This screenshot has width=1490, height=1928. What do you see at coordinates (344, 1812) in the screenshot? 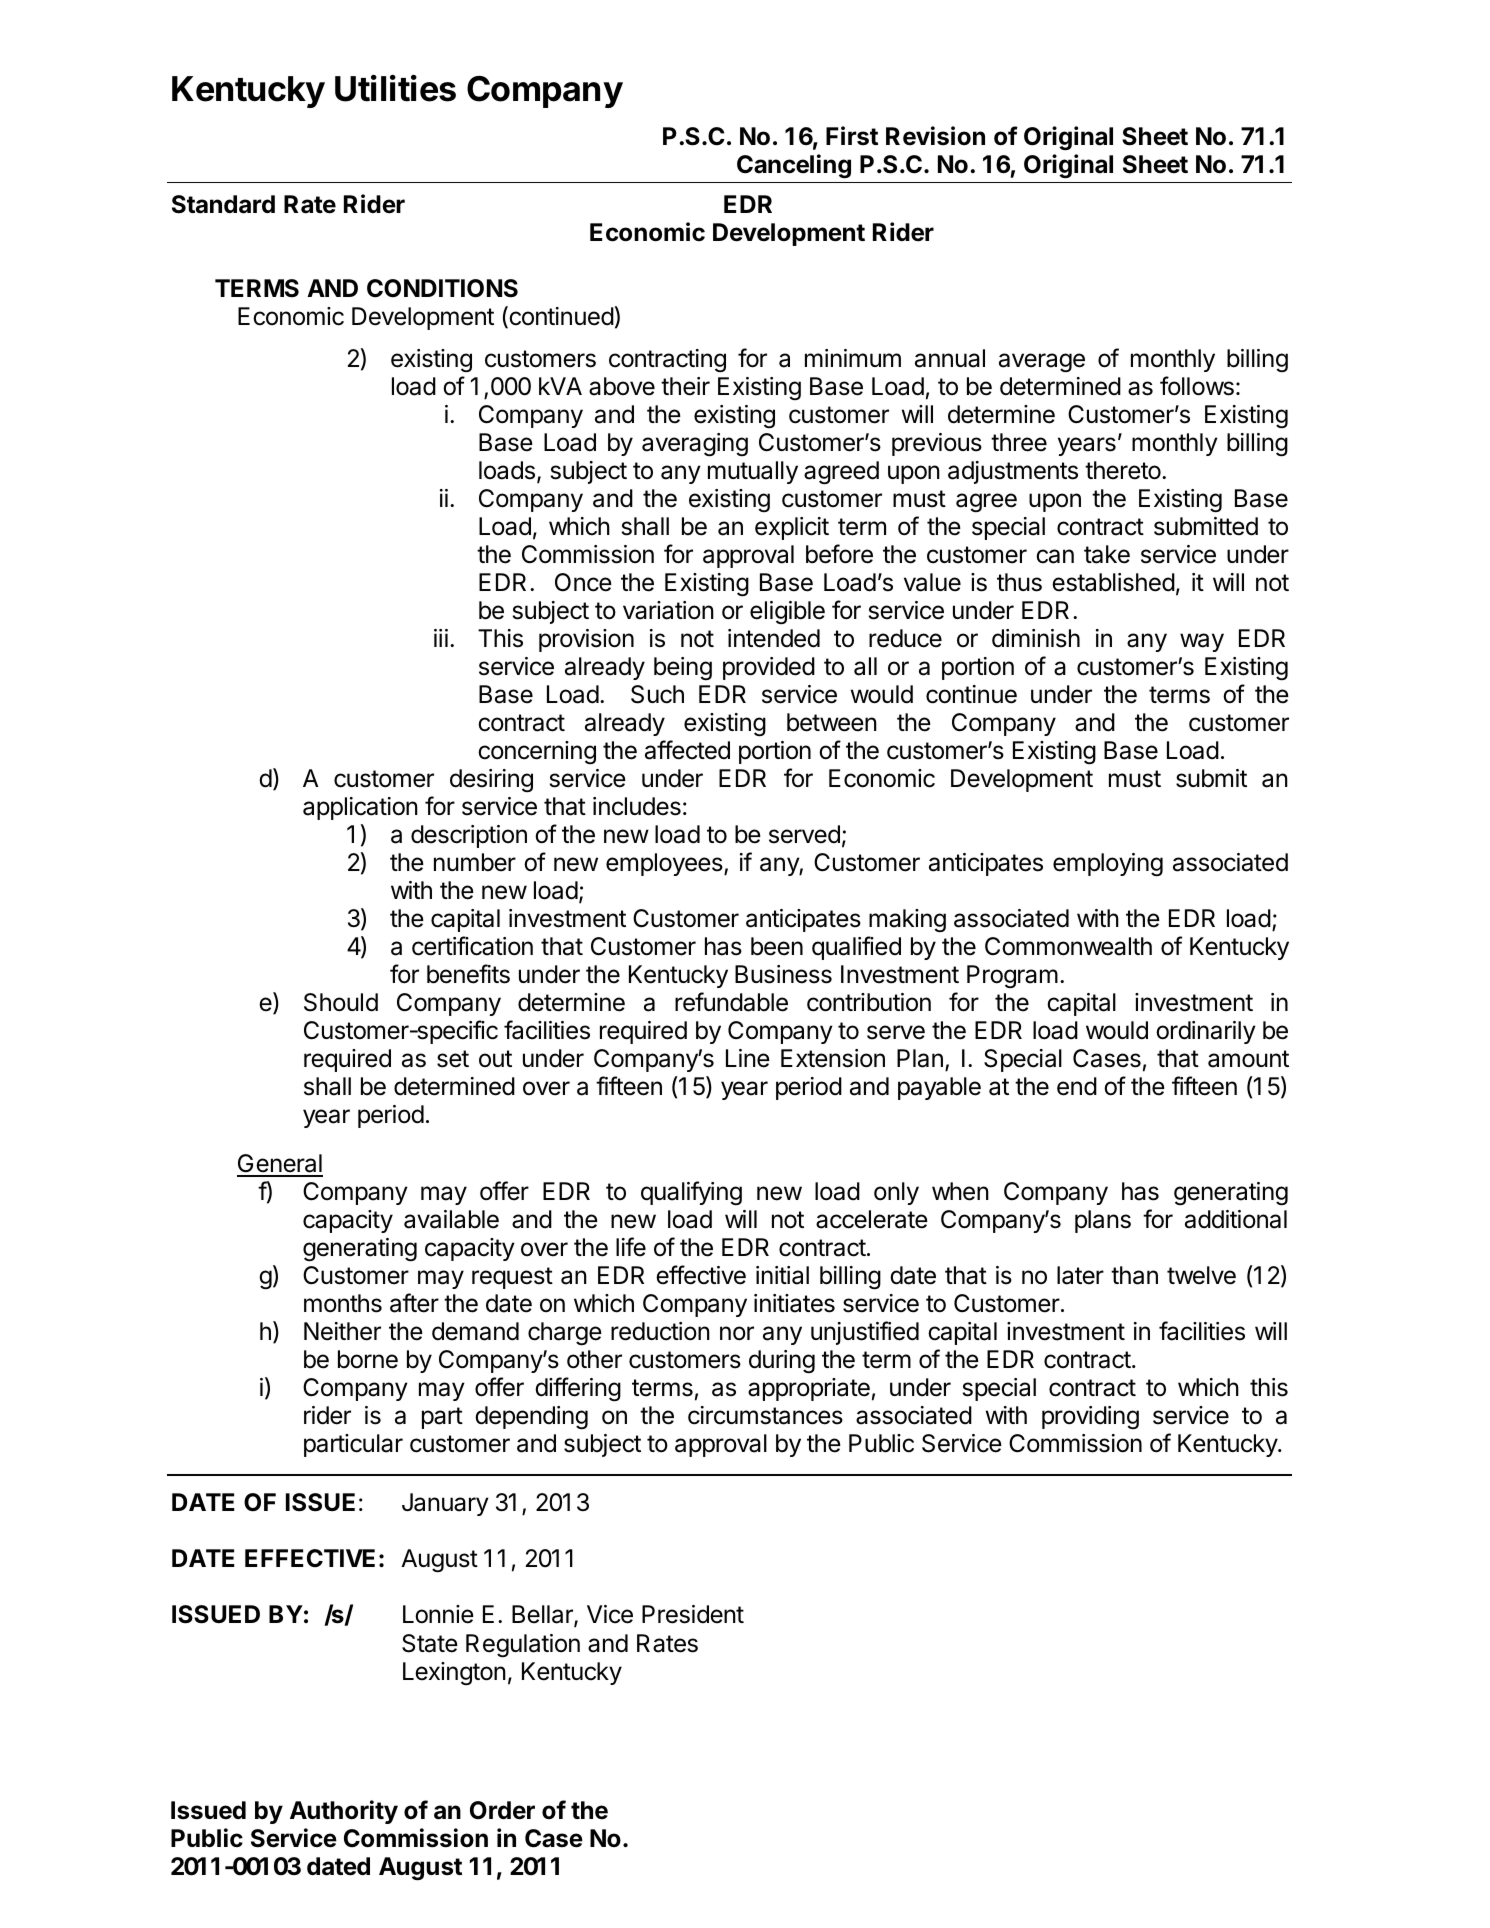
I see `Authority` at bounding box center [344, 1812].
